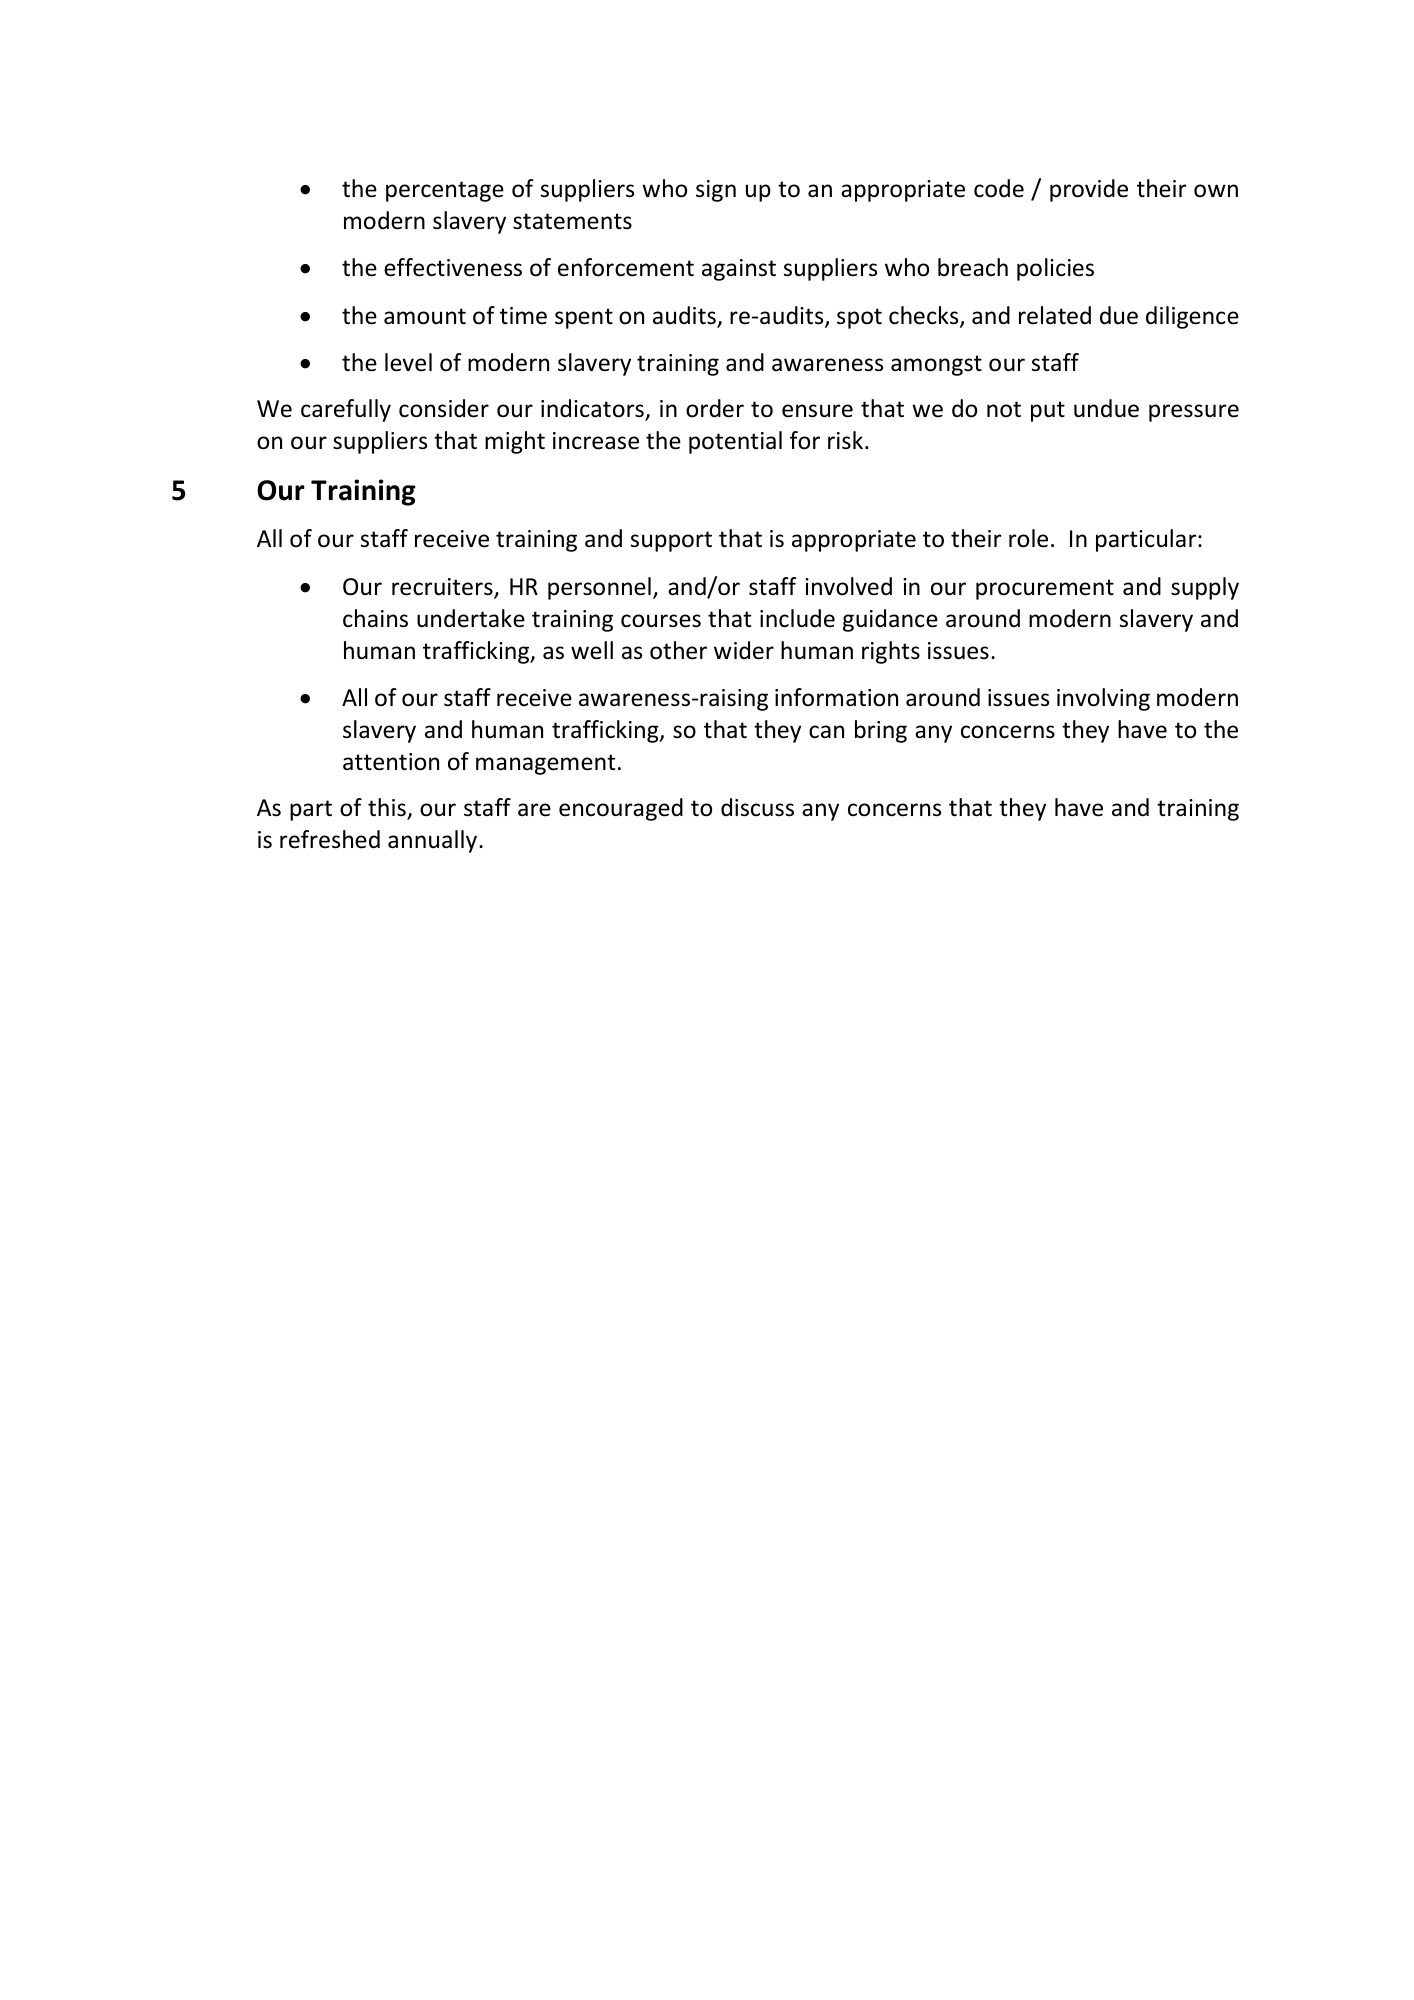 The image size is (1414, 2000). What do you see at coordinates (1106, 408) in the screenshot?
I see `undue` at bounding box center [1106, 408].
